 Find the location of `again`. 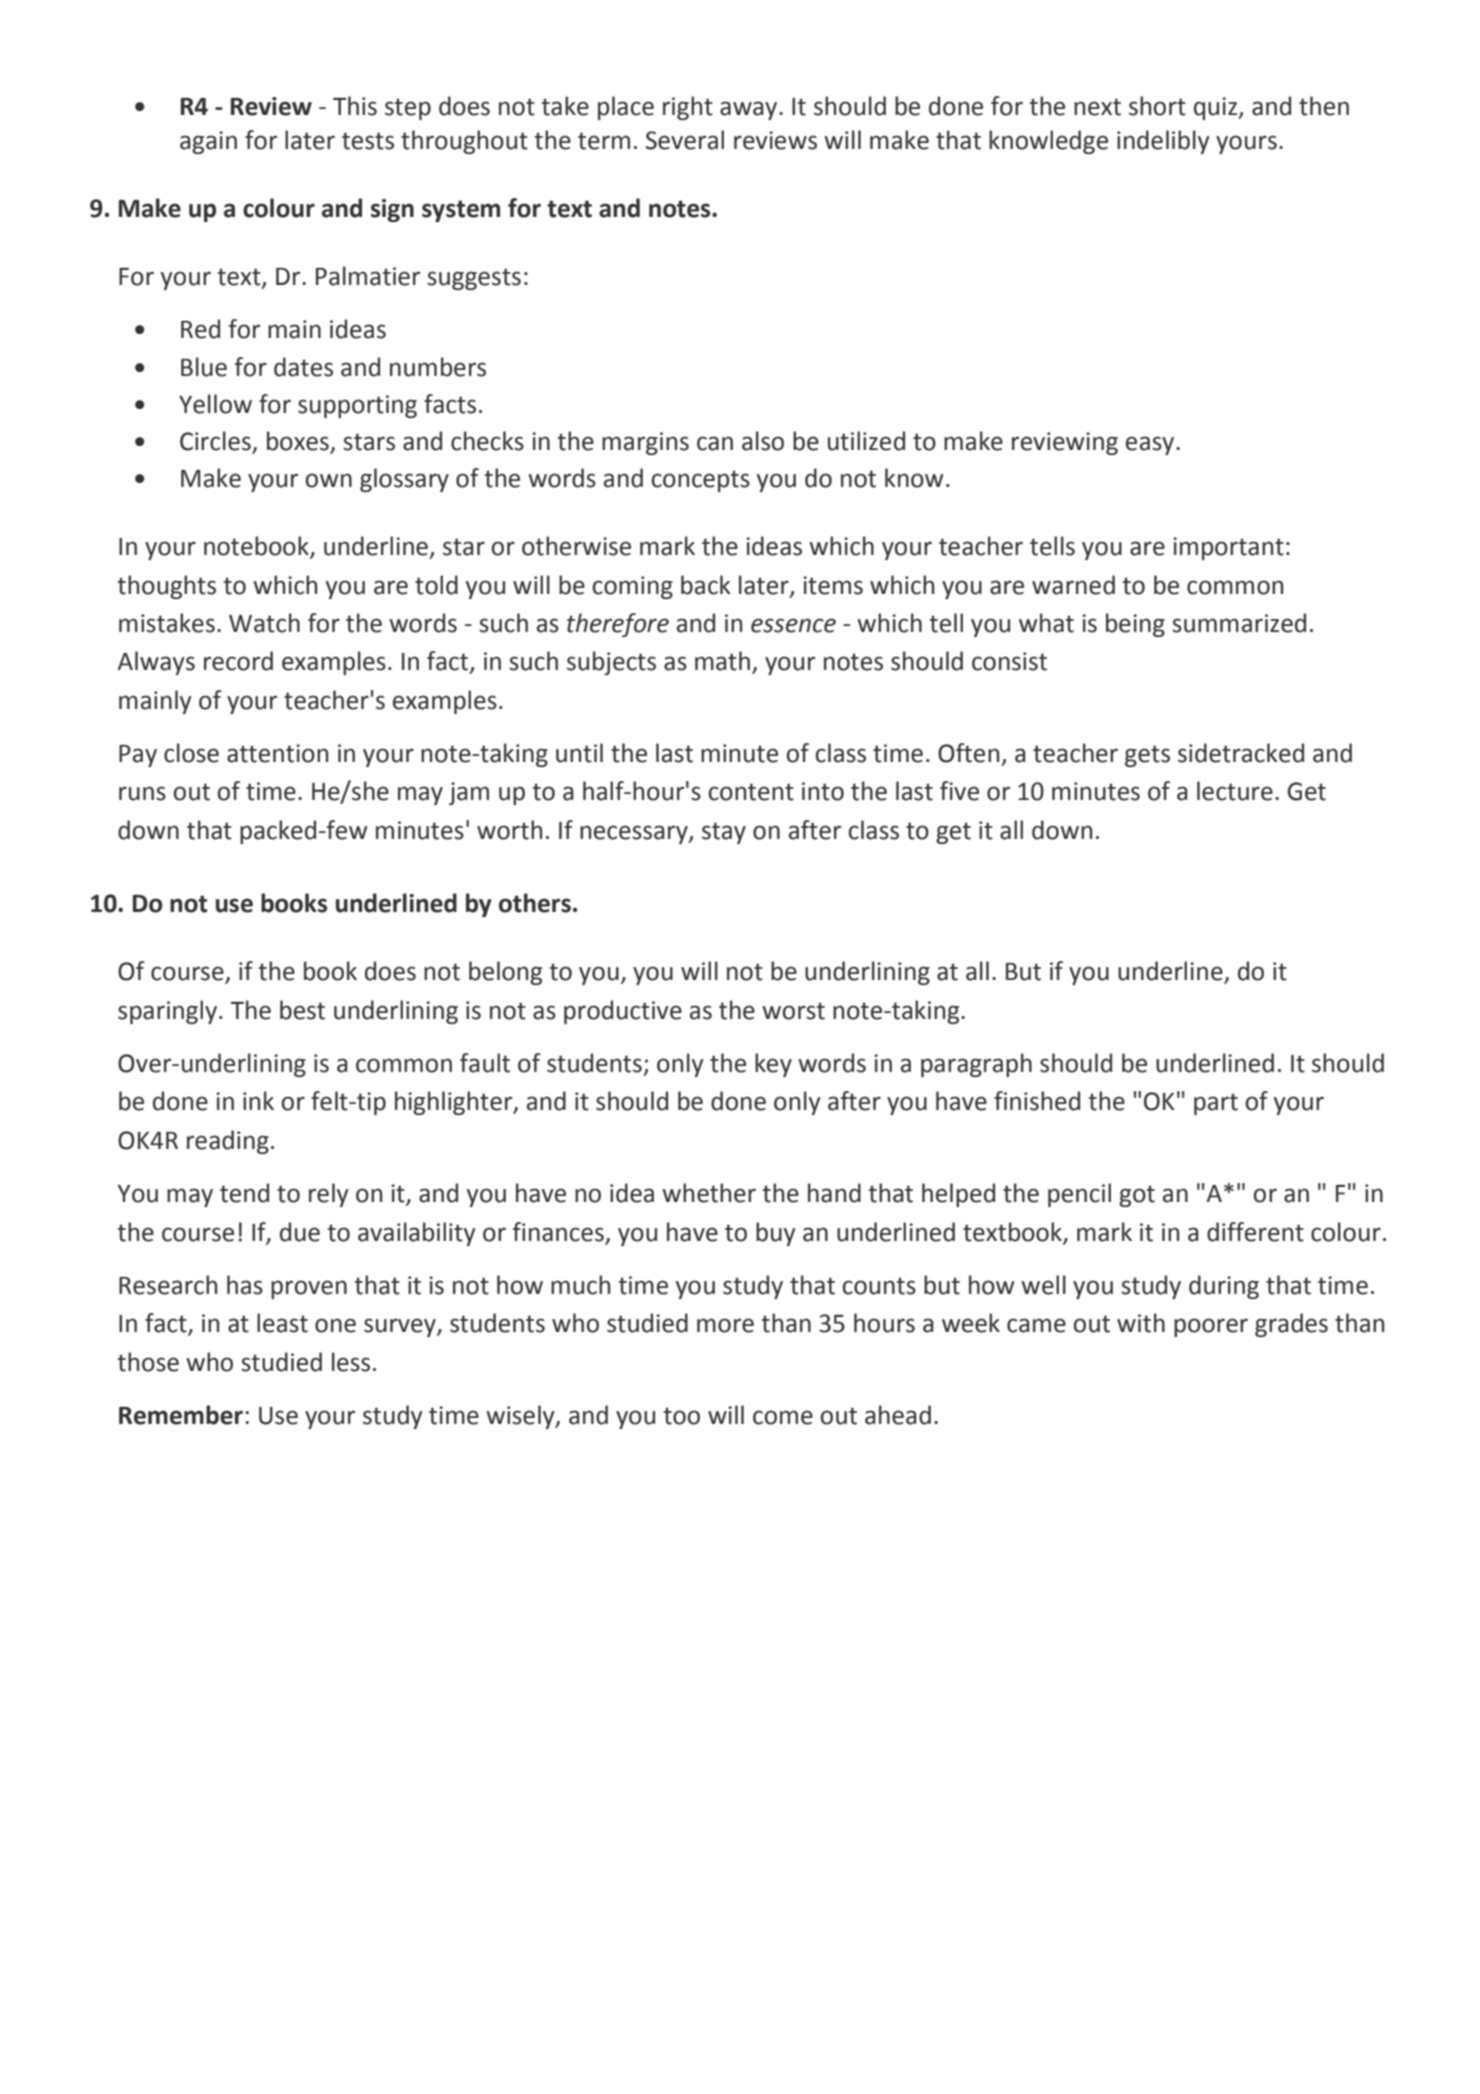

again is located at coordinates (208, 142).
